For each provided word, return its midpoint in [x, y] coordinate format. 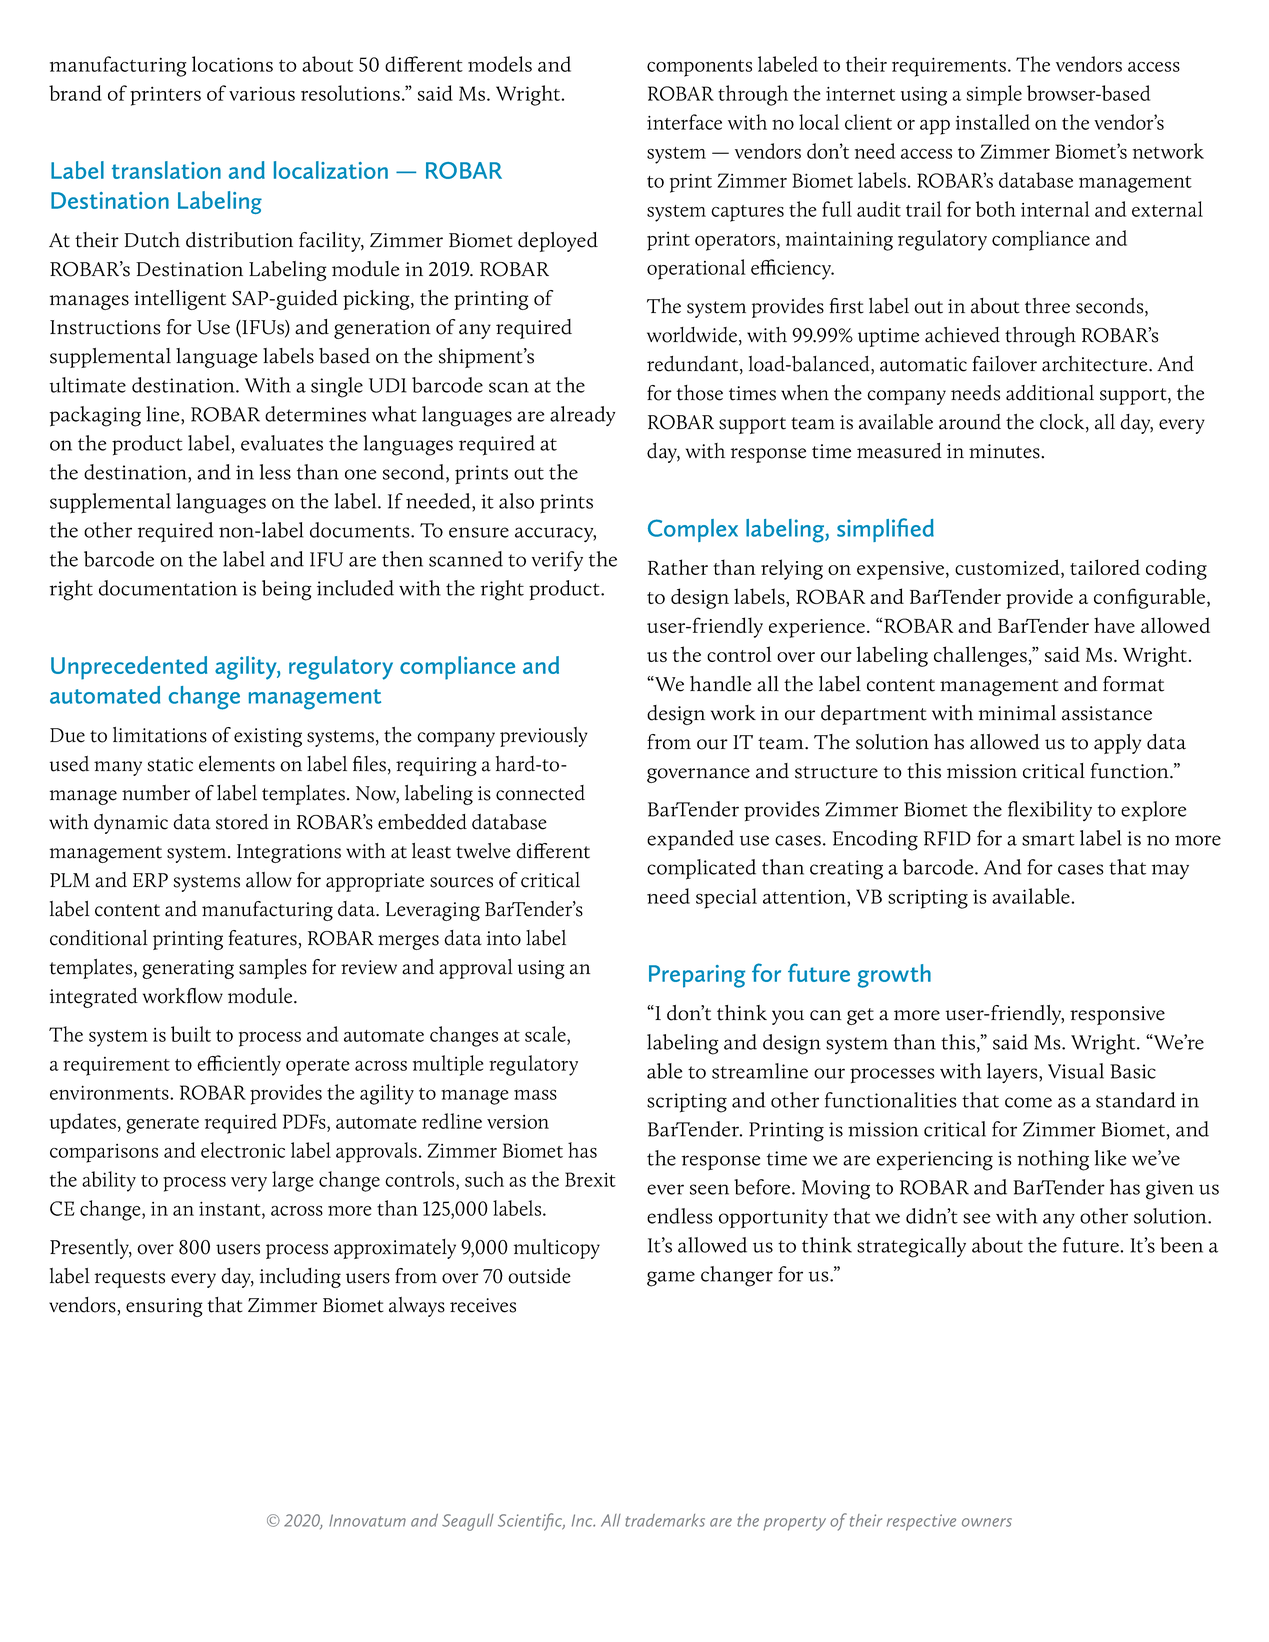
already [582, 416]
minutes [1004, 451]
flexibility [1050, 811]
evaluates [282, 443]
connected [540, 793]
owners [987, 1522]
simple [994, 95]
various [262, 93]
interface [684, 122]
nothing [1053, 1160]
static [170, 764]
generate [162, 1125]
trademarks [665, 1520]
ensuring [164, 1307]
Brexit [590, 1179]
